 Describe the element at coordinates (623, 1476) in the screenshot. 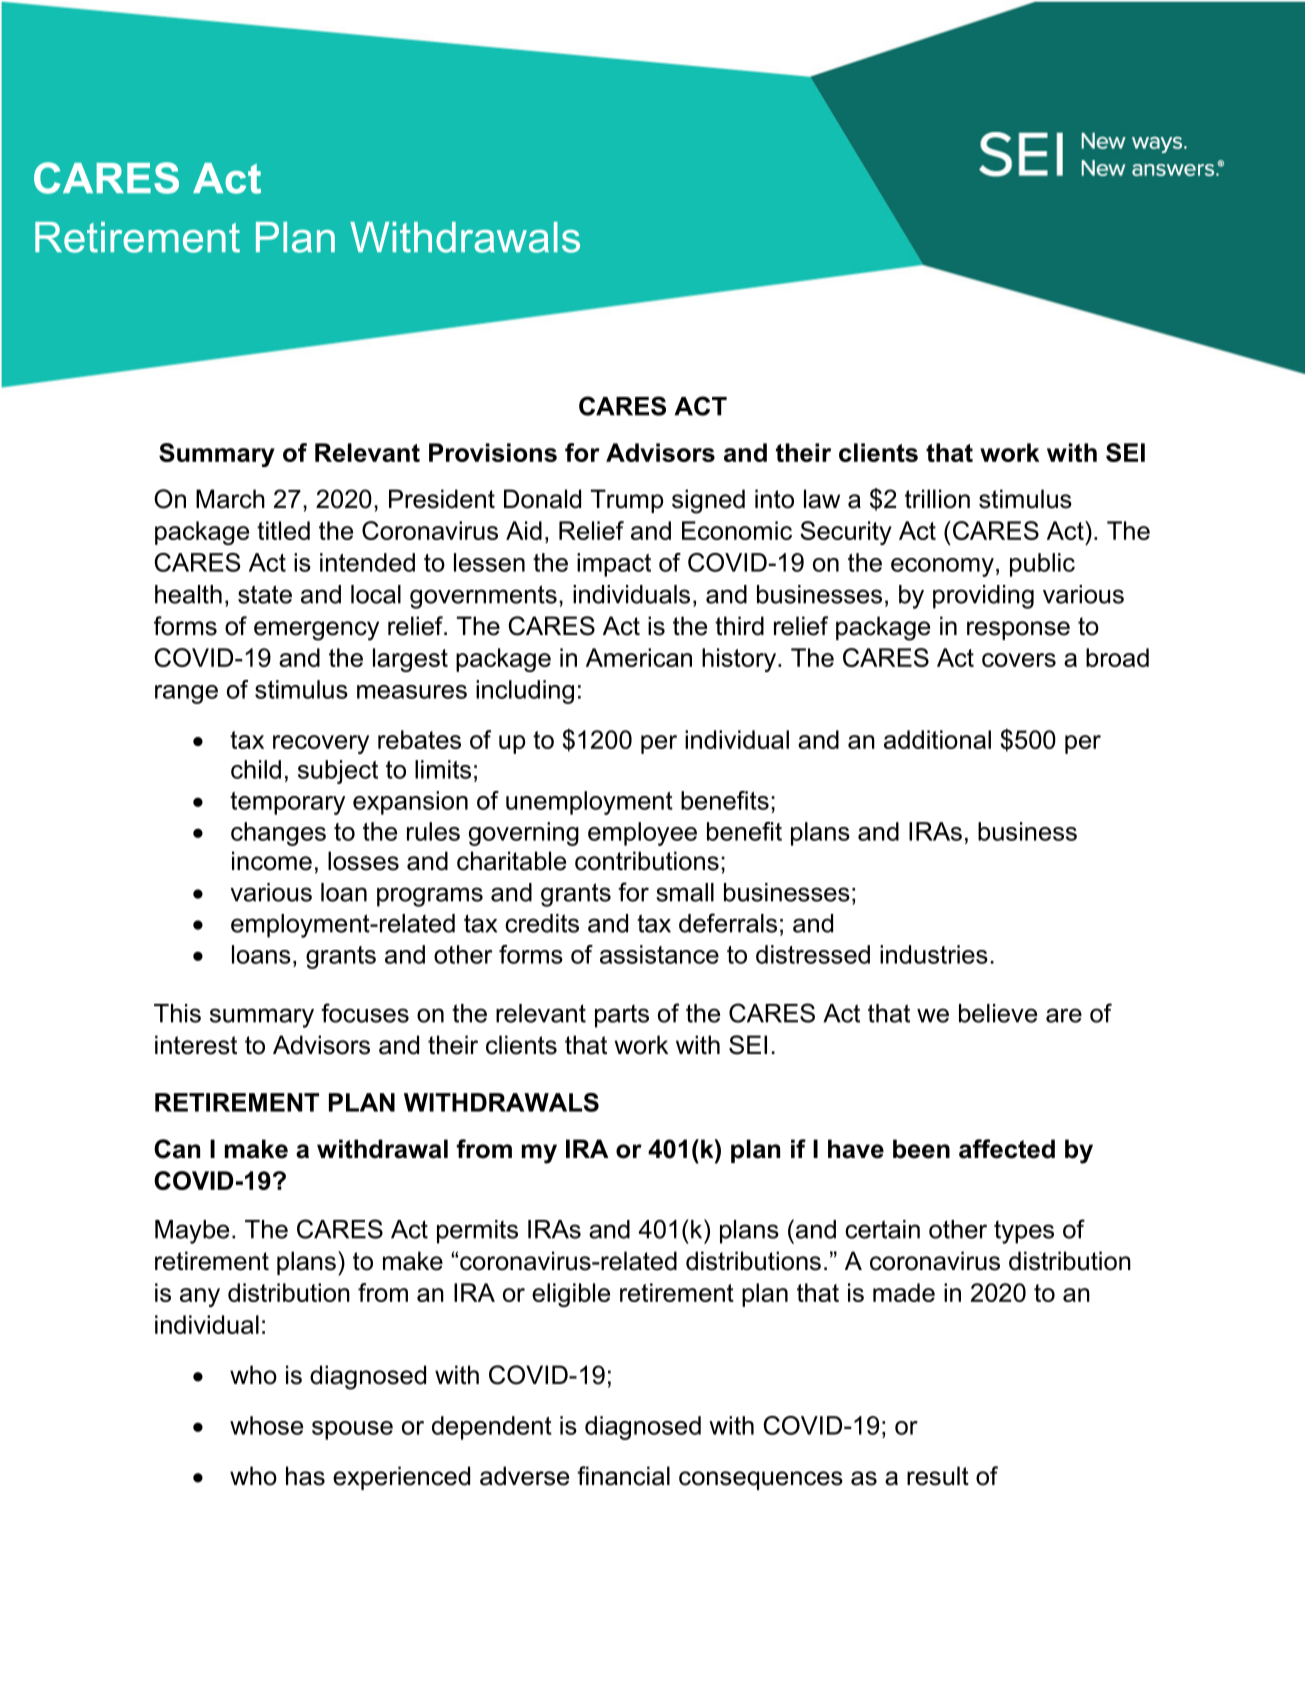

I see `financial` at that location.
